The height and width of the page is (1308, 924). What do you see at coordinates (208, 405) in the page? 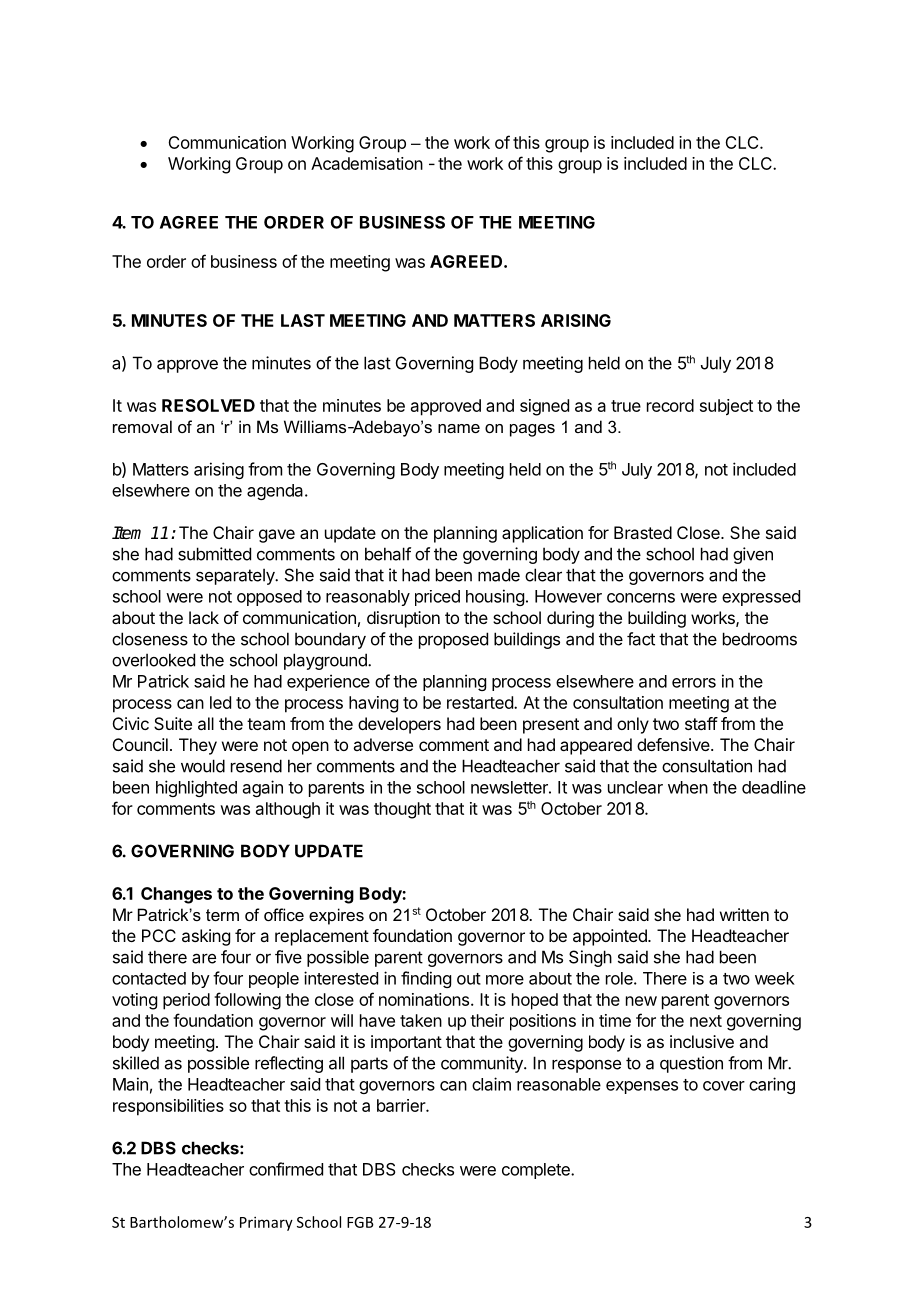
I see `RESOLVED` at bounding box center [208, 405].
